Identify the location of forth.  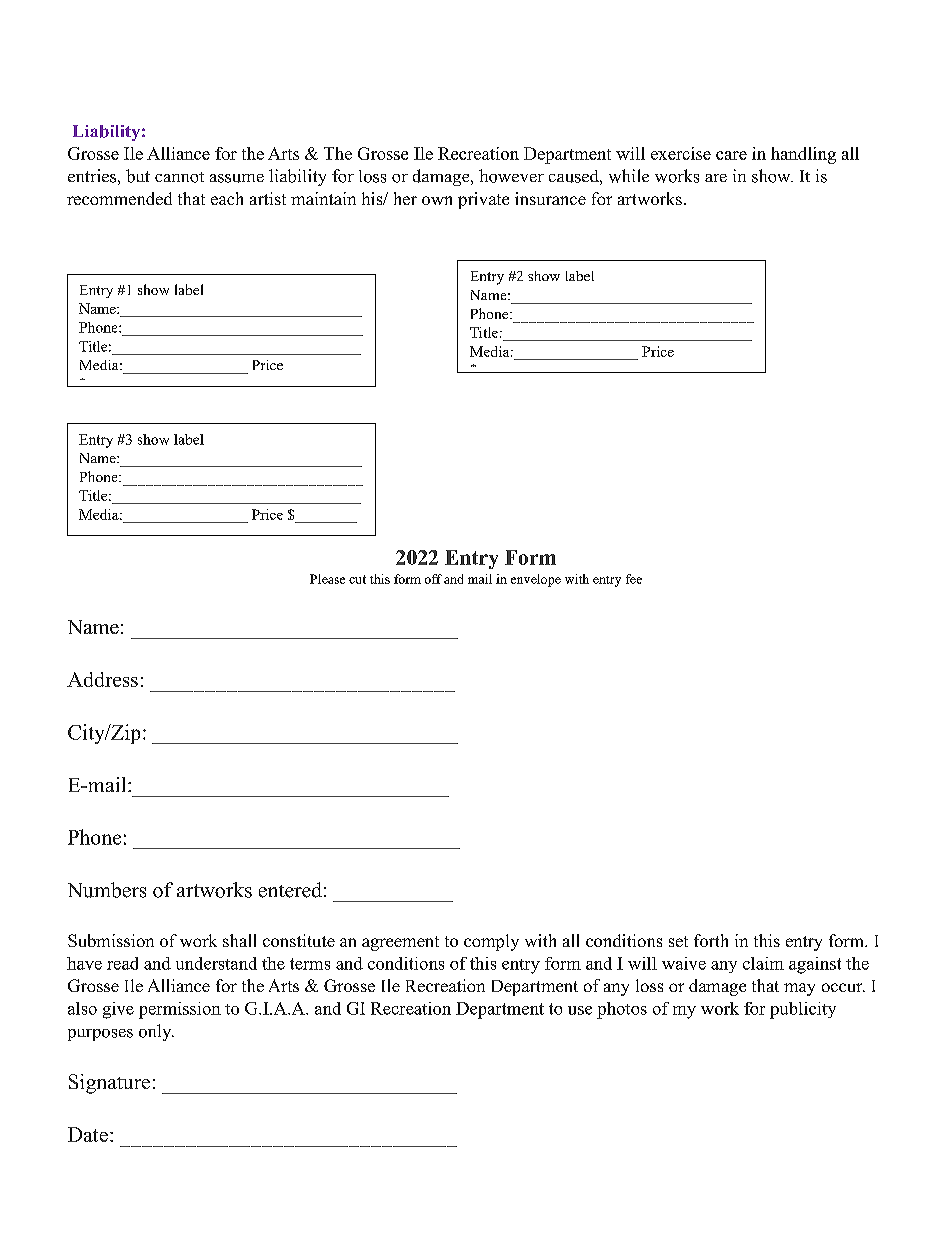
(711, 940).
